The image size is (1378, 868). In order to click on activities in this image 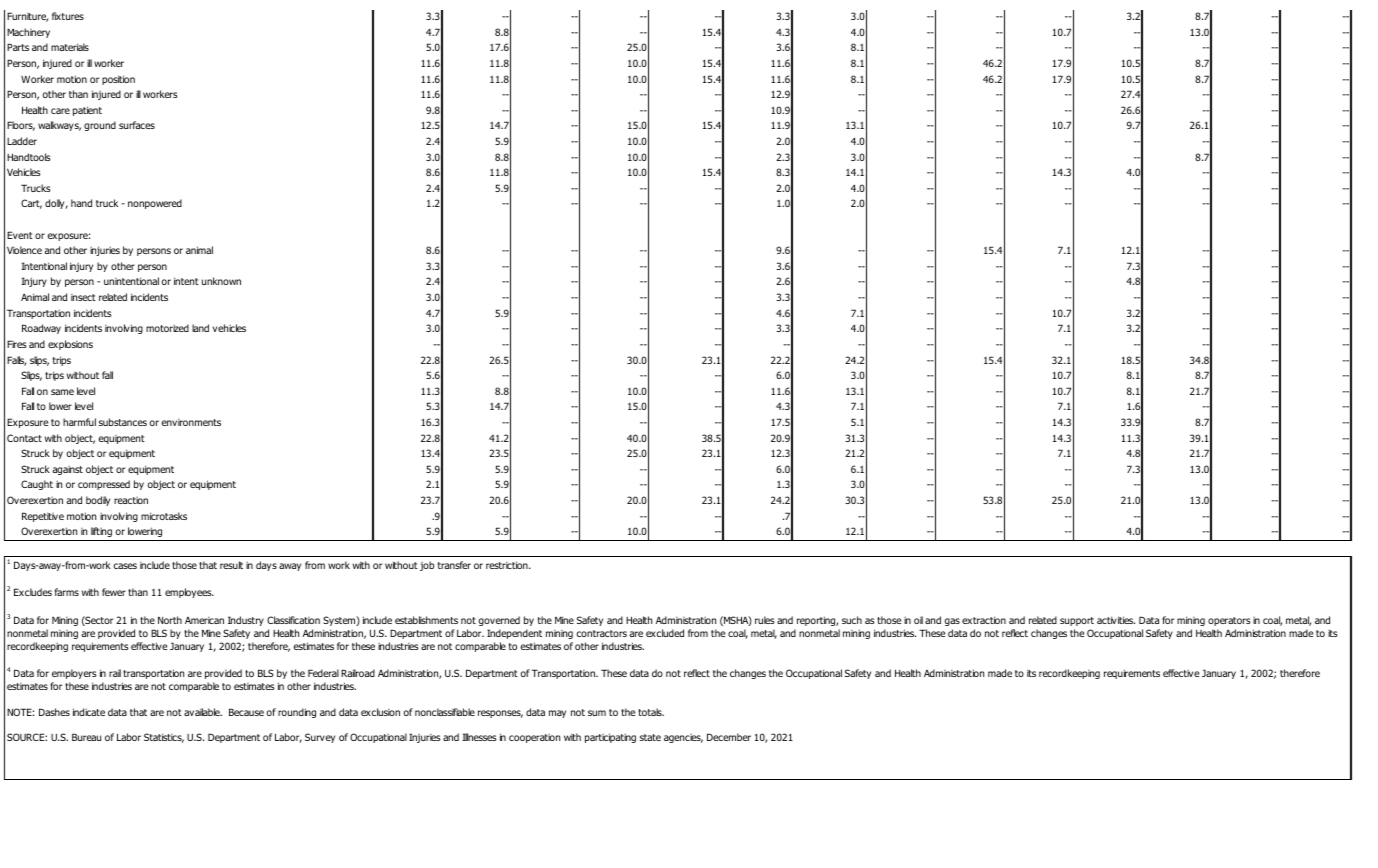, I will do `click(1116, 620)`.
